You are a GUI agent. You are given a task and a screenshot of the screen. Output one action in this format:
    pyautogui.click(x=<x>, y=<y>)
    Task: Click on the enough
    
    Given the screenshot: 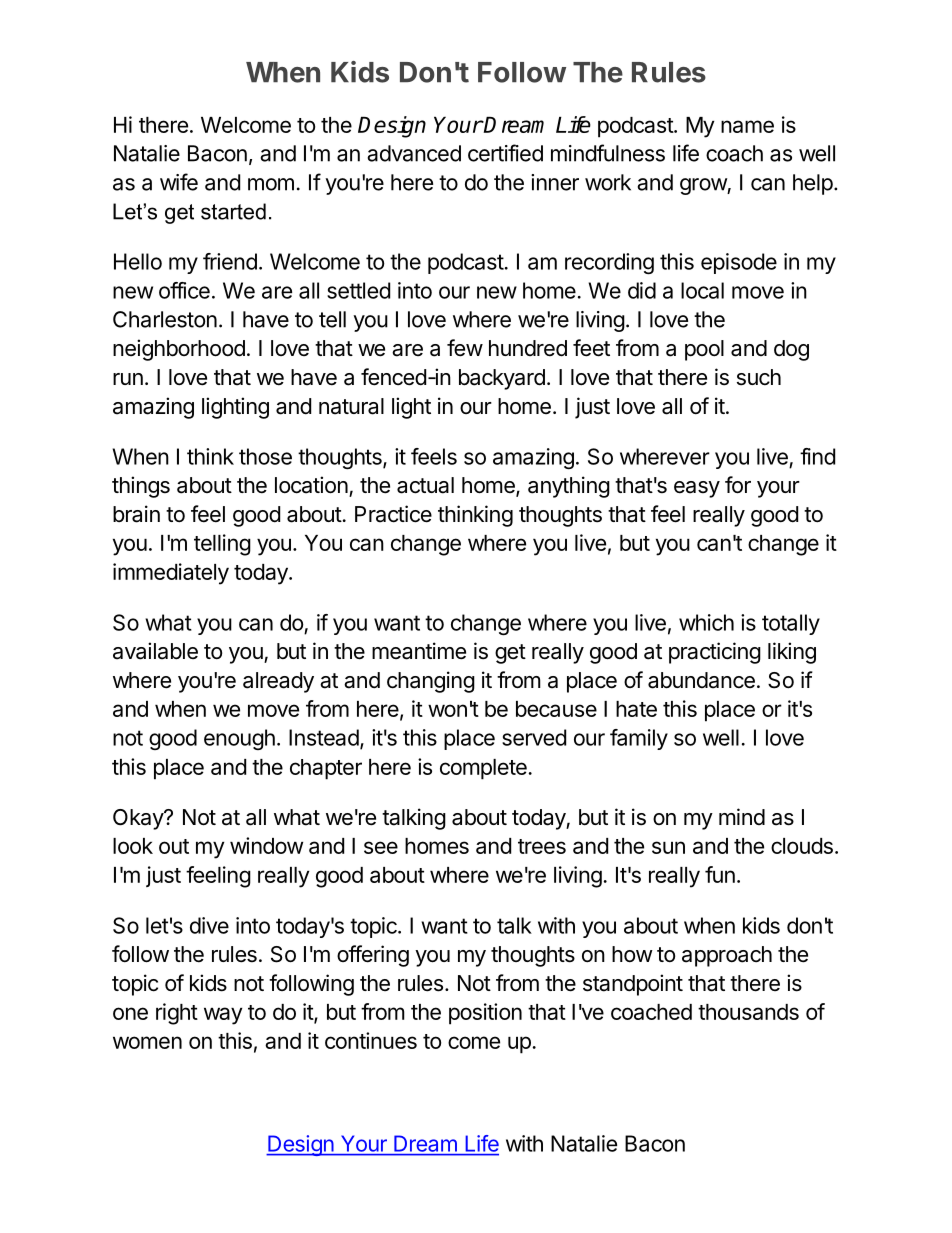 What is the action you would take?
    pyautogui.click(x=239, y=739)
